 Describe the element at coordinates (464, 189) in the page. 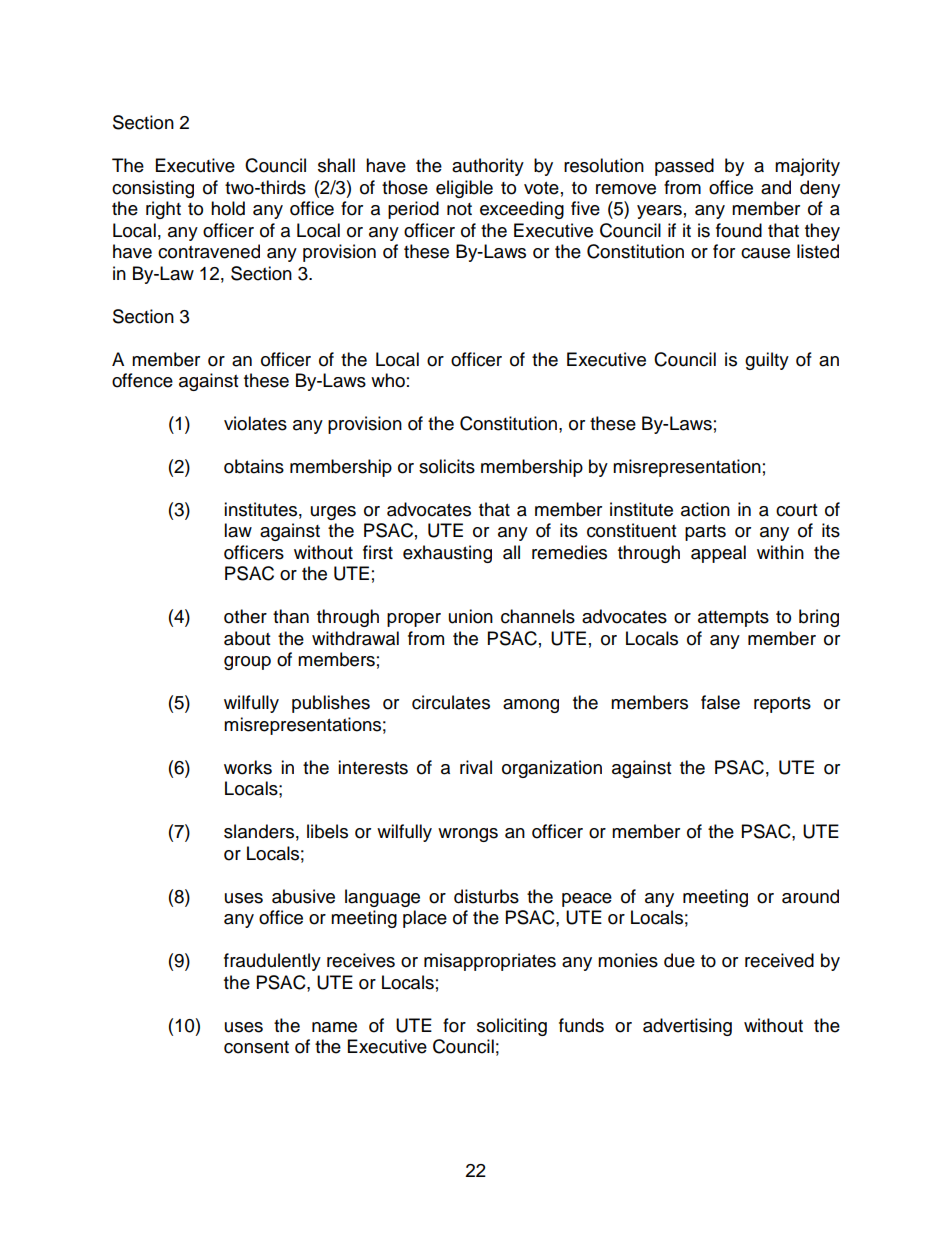

I see `eligible` at that location.
